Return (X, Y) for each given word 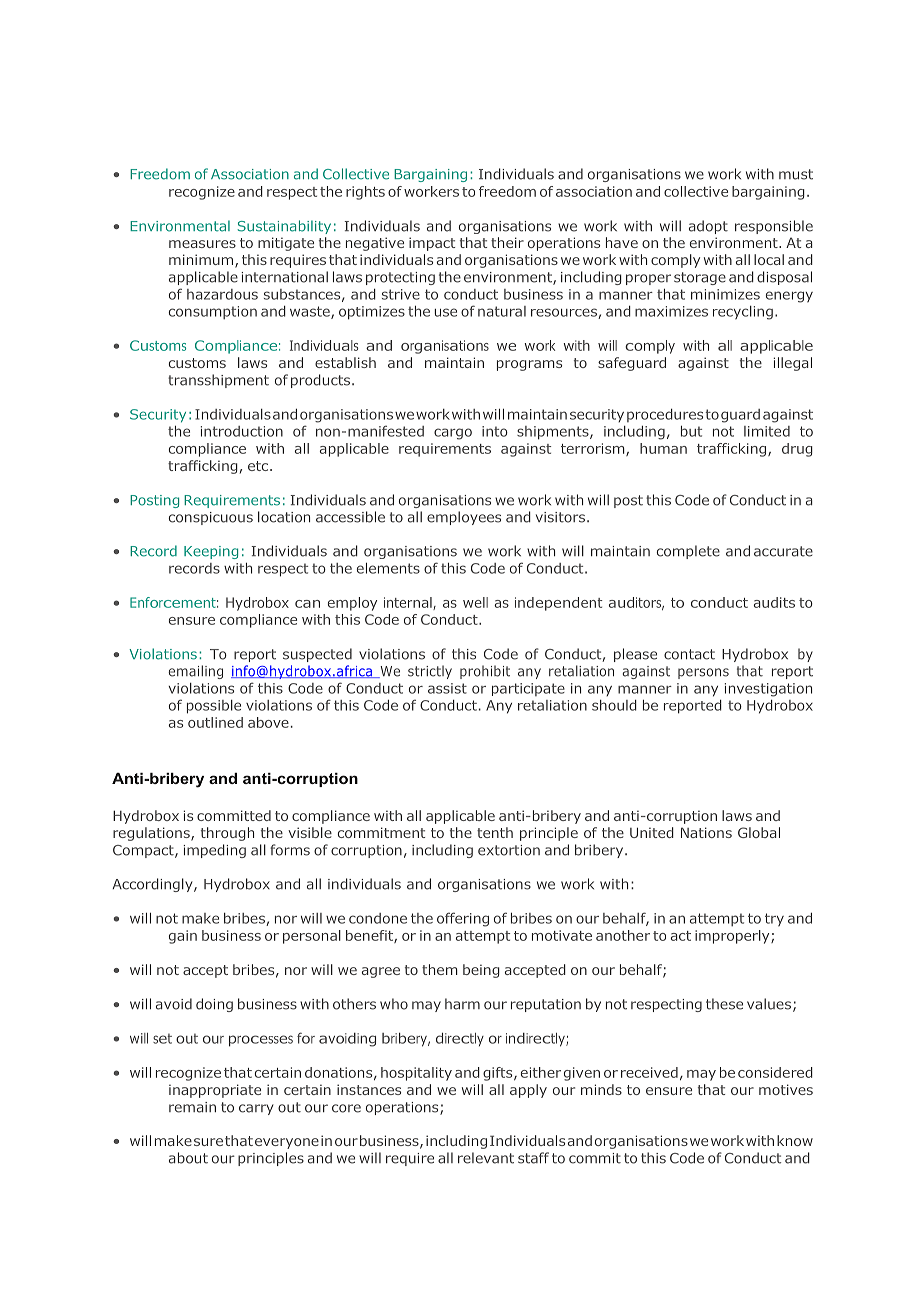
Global (759, 832)
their (507, 242)
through (227, 834)
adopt (708, 227)
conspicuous (211, 518)
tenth (495, 832)
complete (688, 552)
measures (202, 244)
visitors (560, 517)
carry (256, 1109)
